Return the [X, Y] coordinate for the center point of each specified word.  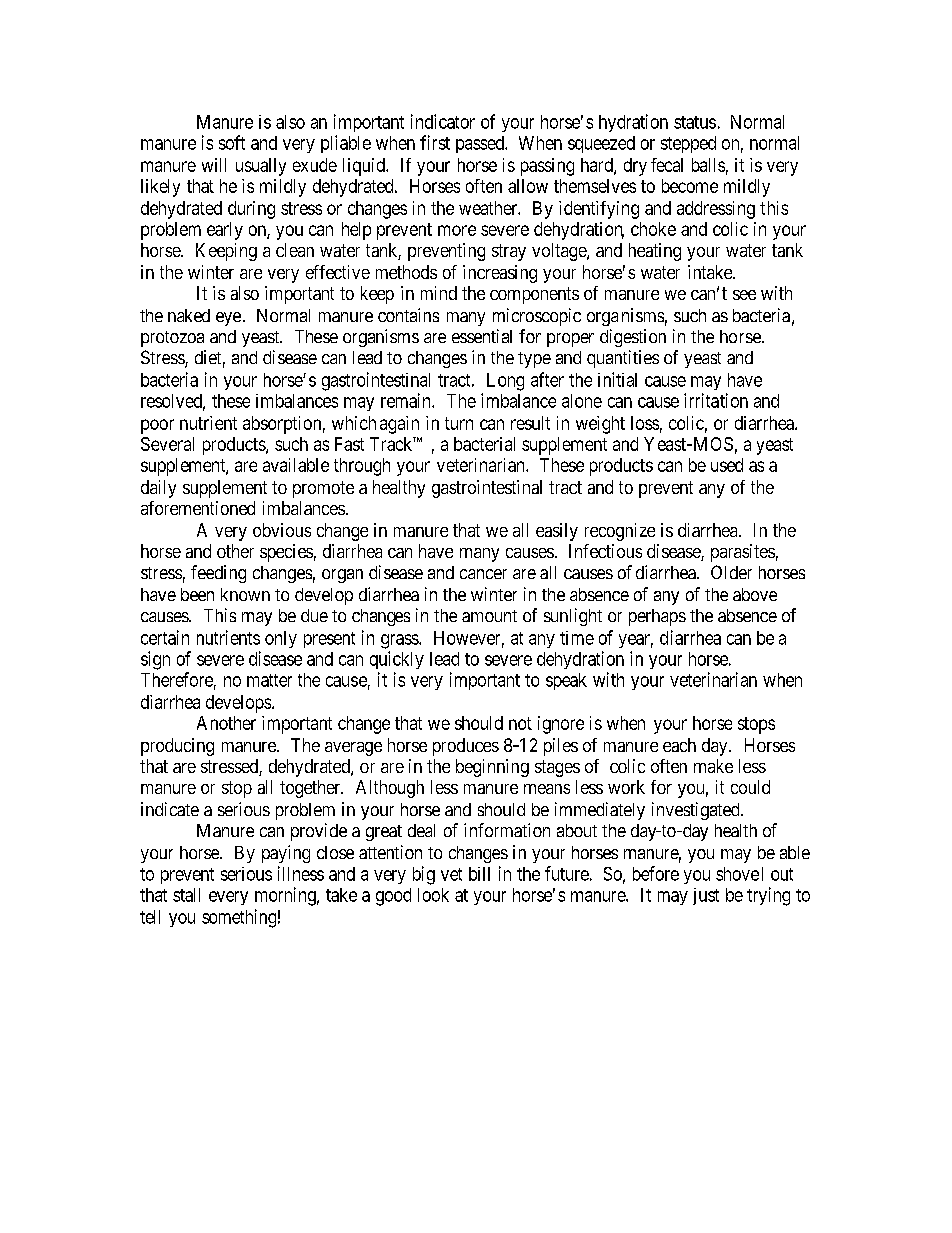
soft [232, 142]
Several [167, 444]
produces [466, 747]
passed [481, 144]
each [679, 745]
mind [439, 293]
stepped [688, 144]
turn [459, 423]
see [744, 295]
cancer [483, 574]
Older [731, 572]
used [727, 465]
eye [228, 319]
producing [177, 747]
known [245, 594]
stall [186, 895]
